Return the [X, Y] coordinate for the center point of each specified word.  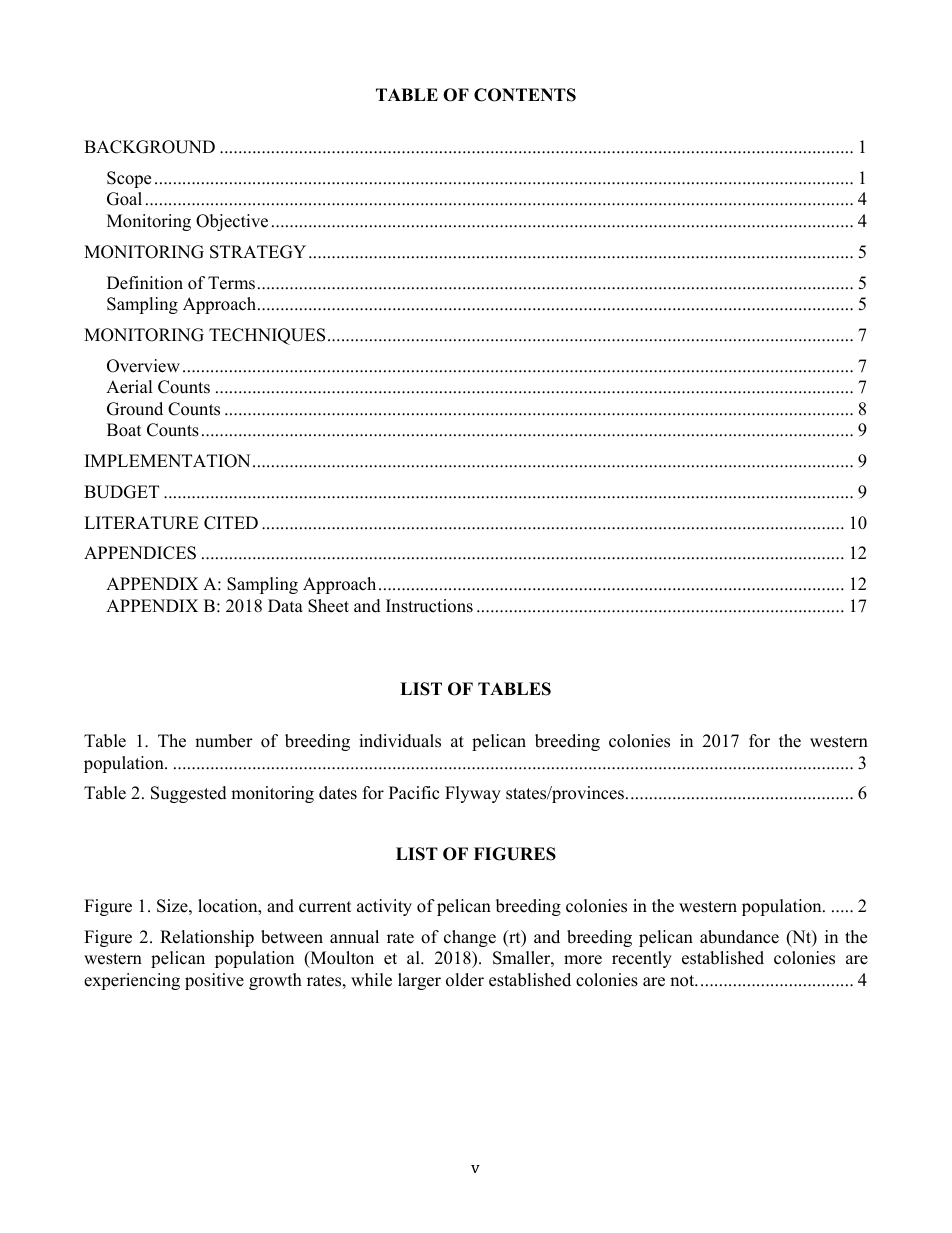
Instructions [429, 606]
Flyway [473, 794]
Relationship [207, 938]
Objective [232, 222]
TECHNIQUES [267, 336]
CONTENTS [525, 95]
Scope [129, 179]
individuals [400, 741]
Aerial [129, 387]
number [224, 741]
